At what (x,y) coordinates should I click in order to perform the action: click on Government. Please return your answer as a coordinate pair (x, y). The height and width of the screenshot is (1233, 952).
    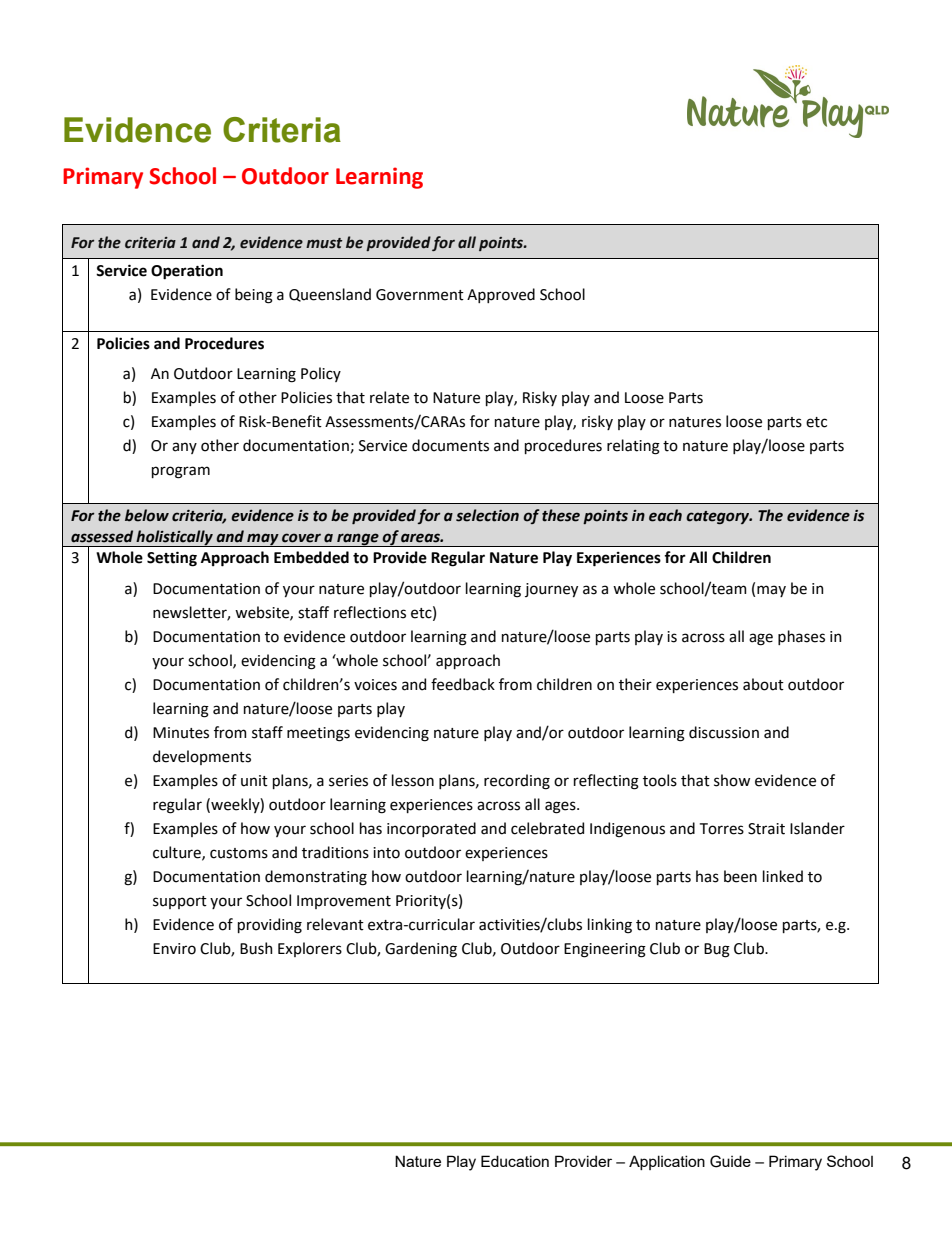
    Looking at the image, I should click on (420, 295).
